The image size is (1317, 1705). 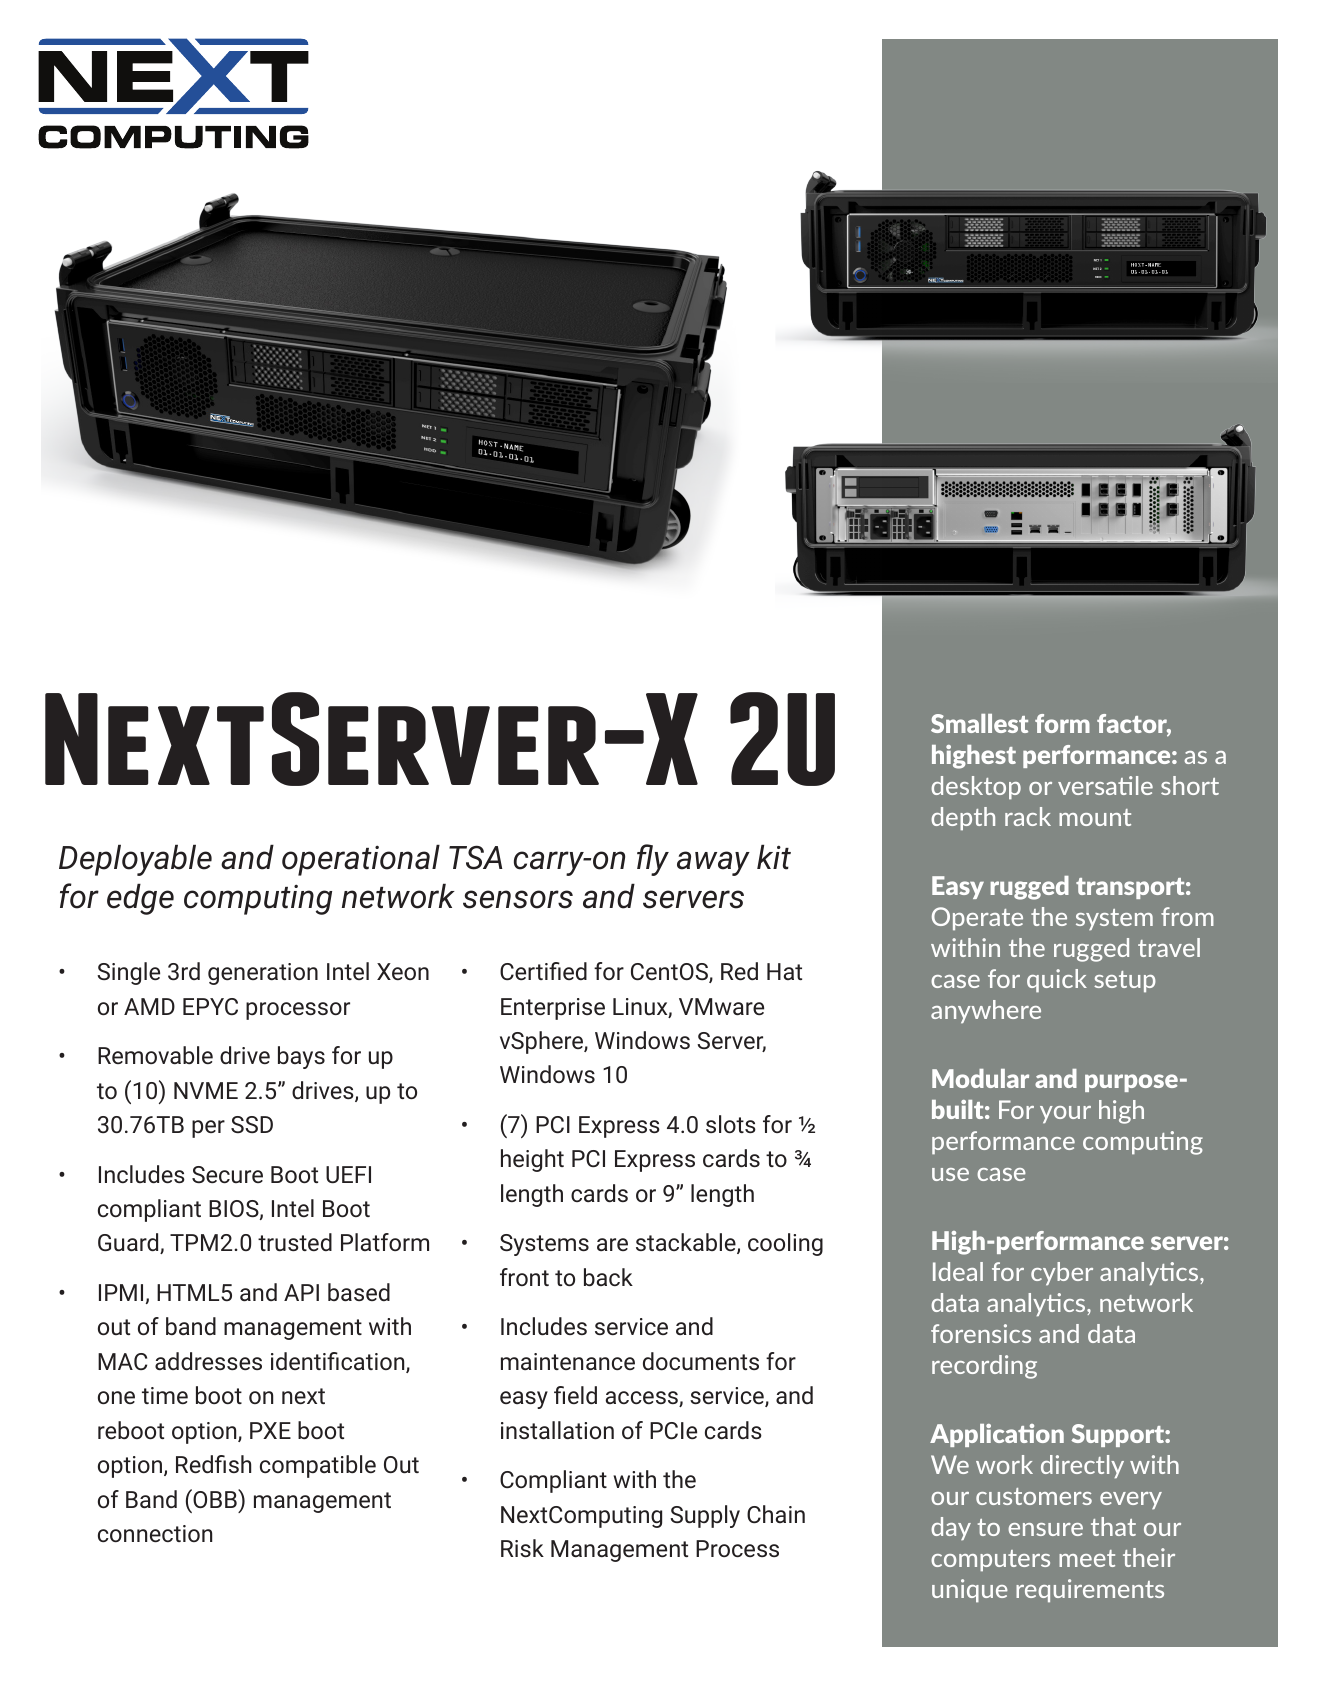 What do you see at coordinates (1087, 1558) in the screenshot?
I see `meet` at bounding box center [1087, 1558].
